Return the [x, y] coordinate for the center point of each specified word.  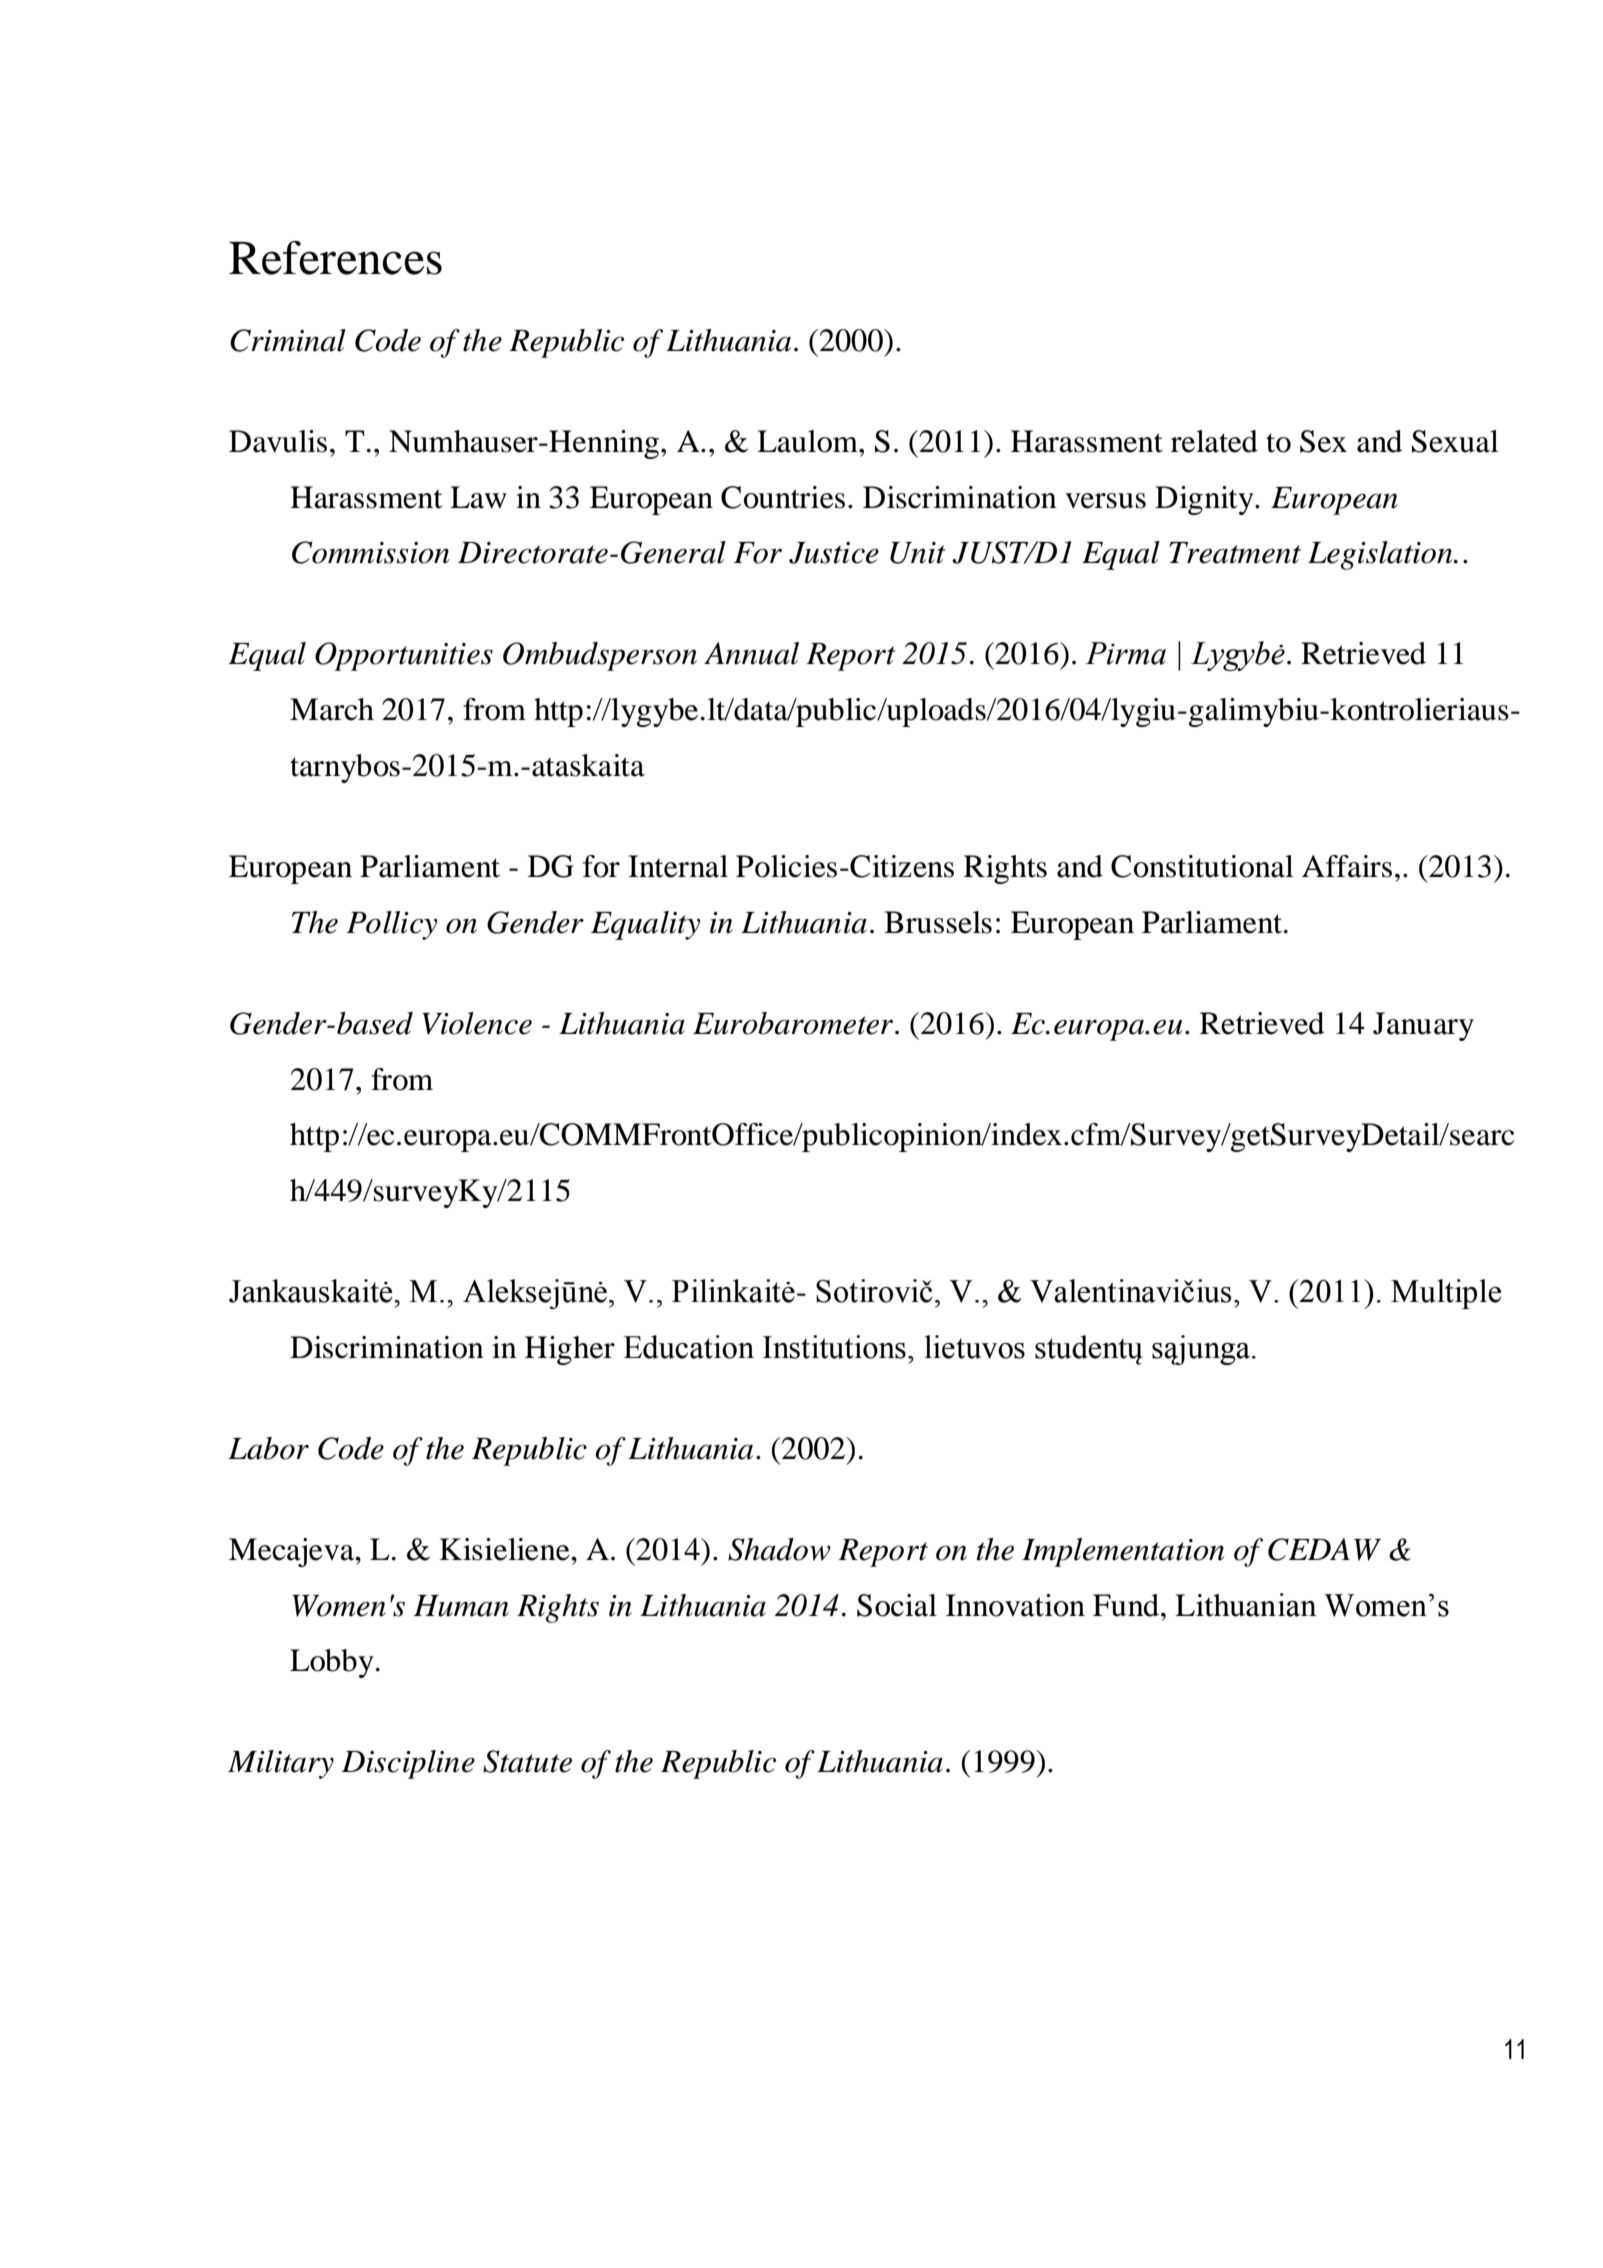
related [1214, 441]
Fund [1127, 1605]
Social [897, 1605]
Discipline [408, 1764]
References [335, 258]
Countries [783, 497]
